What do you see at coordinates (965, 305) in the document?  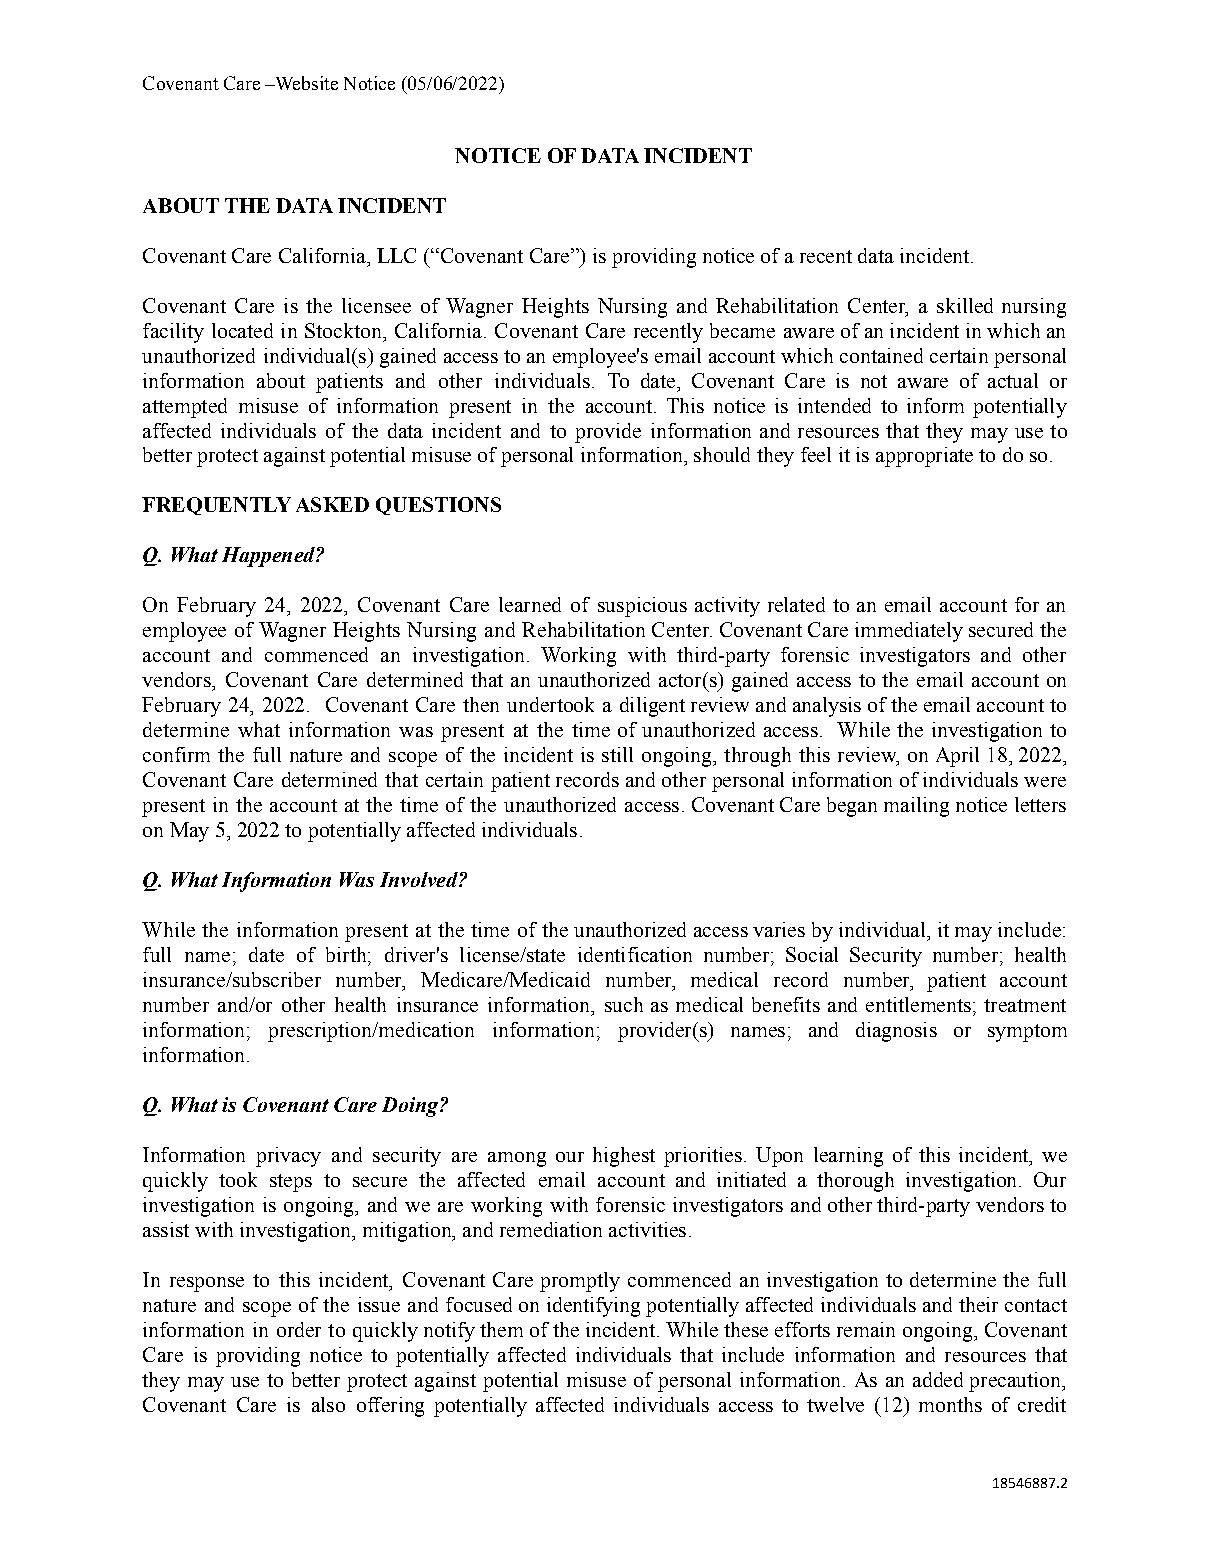 I see `skilled` at bounding box center [965, 305].
